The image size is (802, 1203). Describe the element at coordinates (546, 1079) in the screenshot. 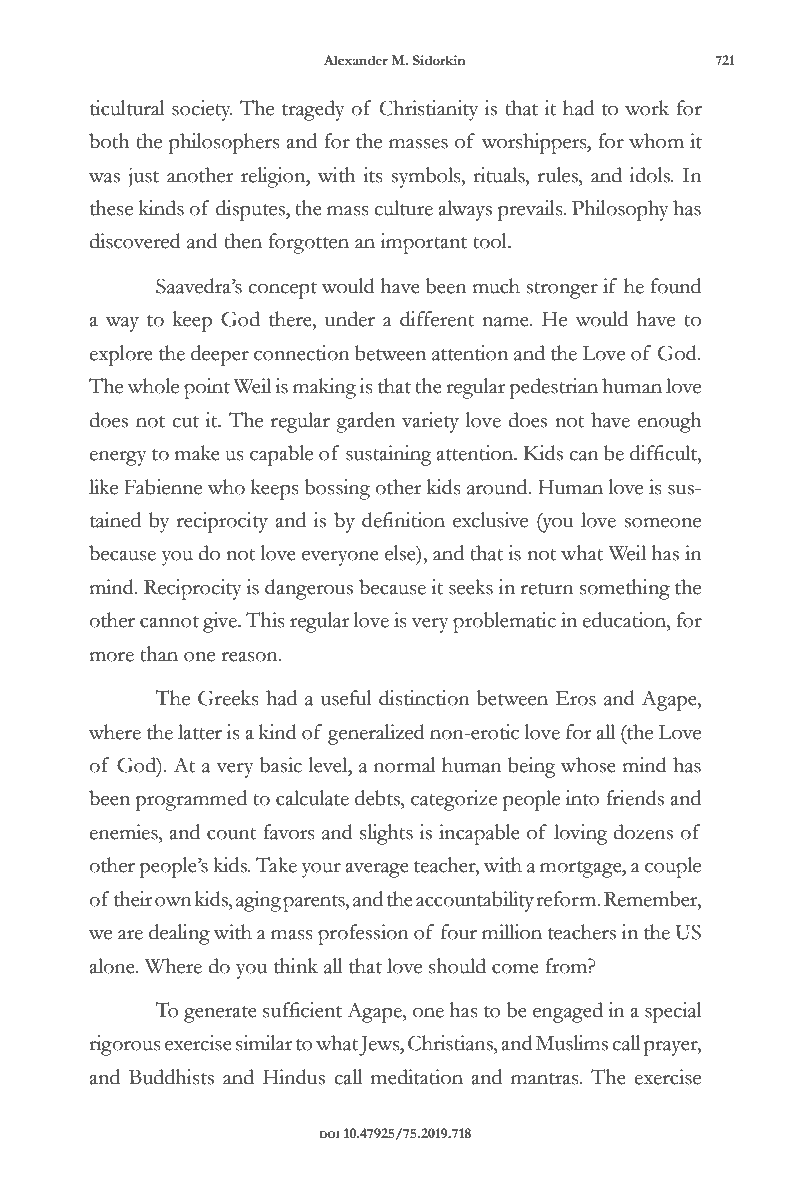

I see `mantras` at that location.
